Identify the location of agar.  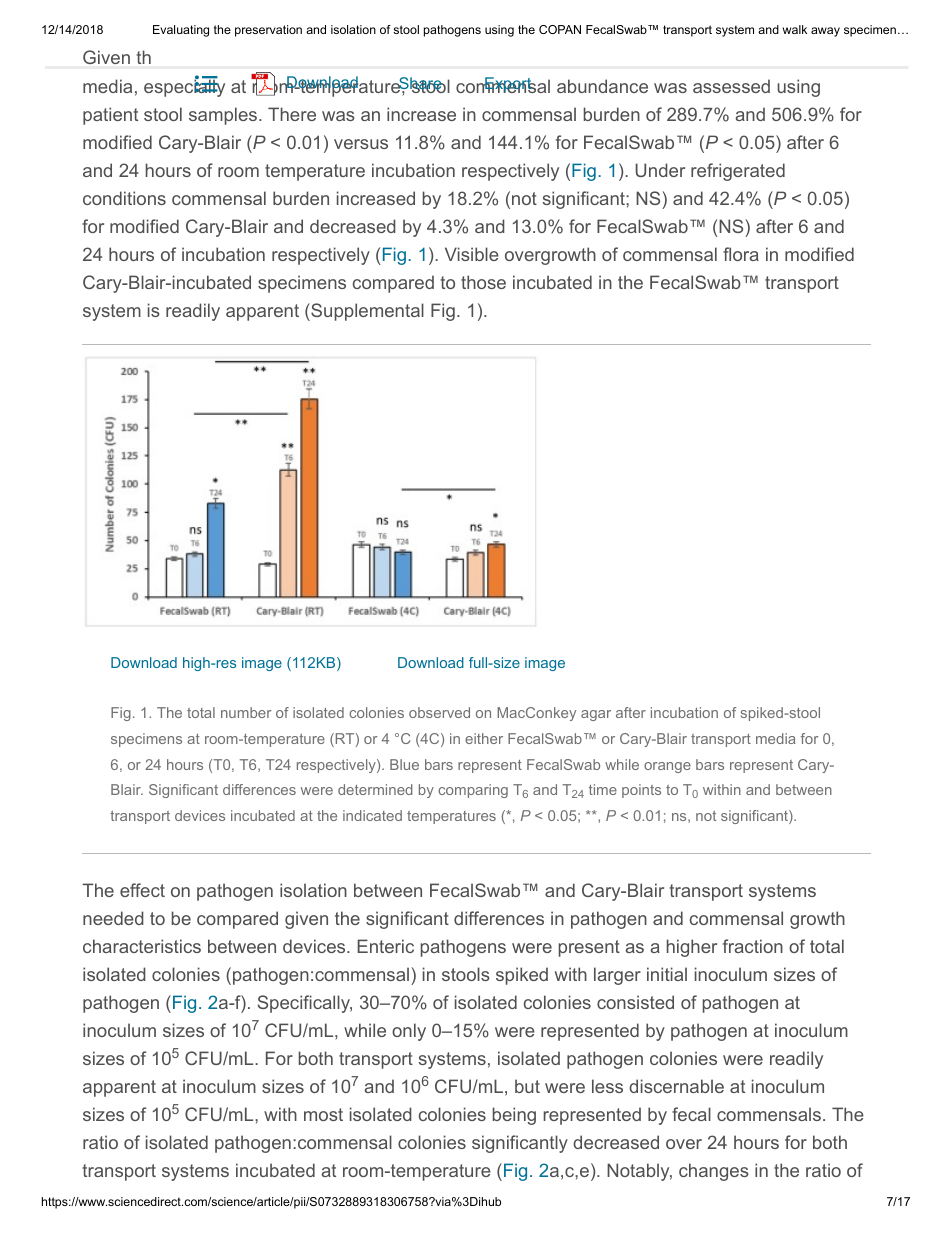
(596, 715).
